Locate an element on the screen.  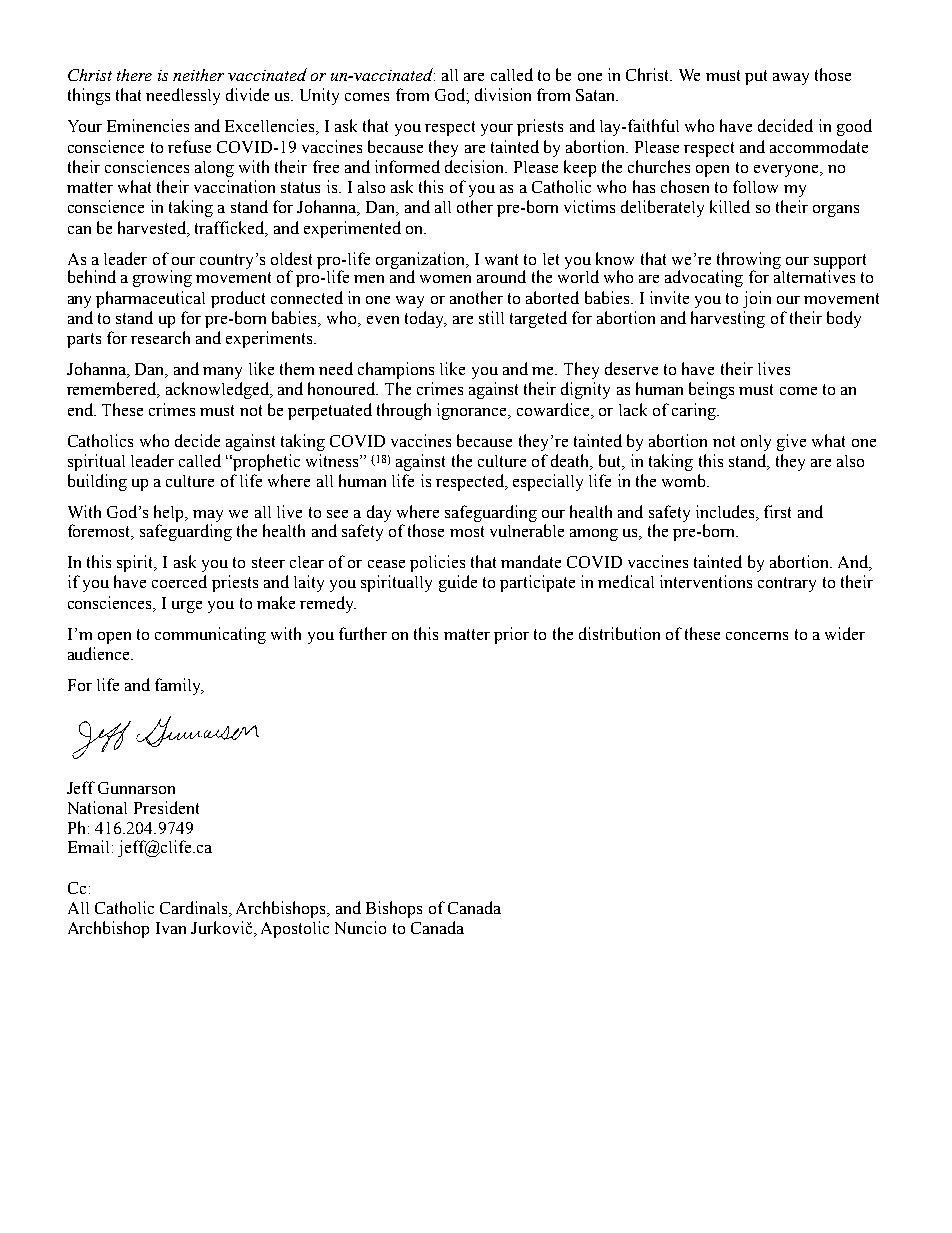
Cardinals is located at coordinates (195, 909).
